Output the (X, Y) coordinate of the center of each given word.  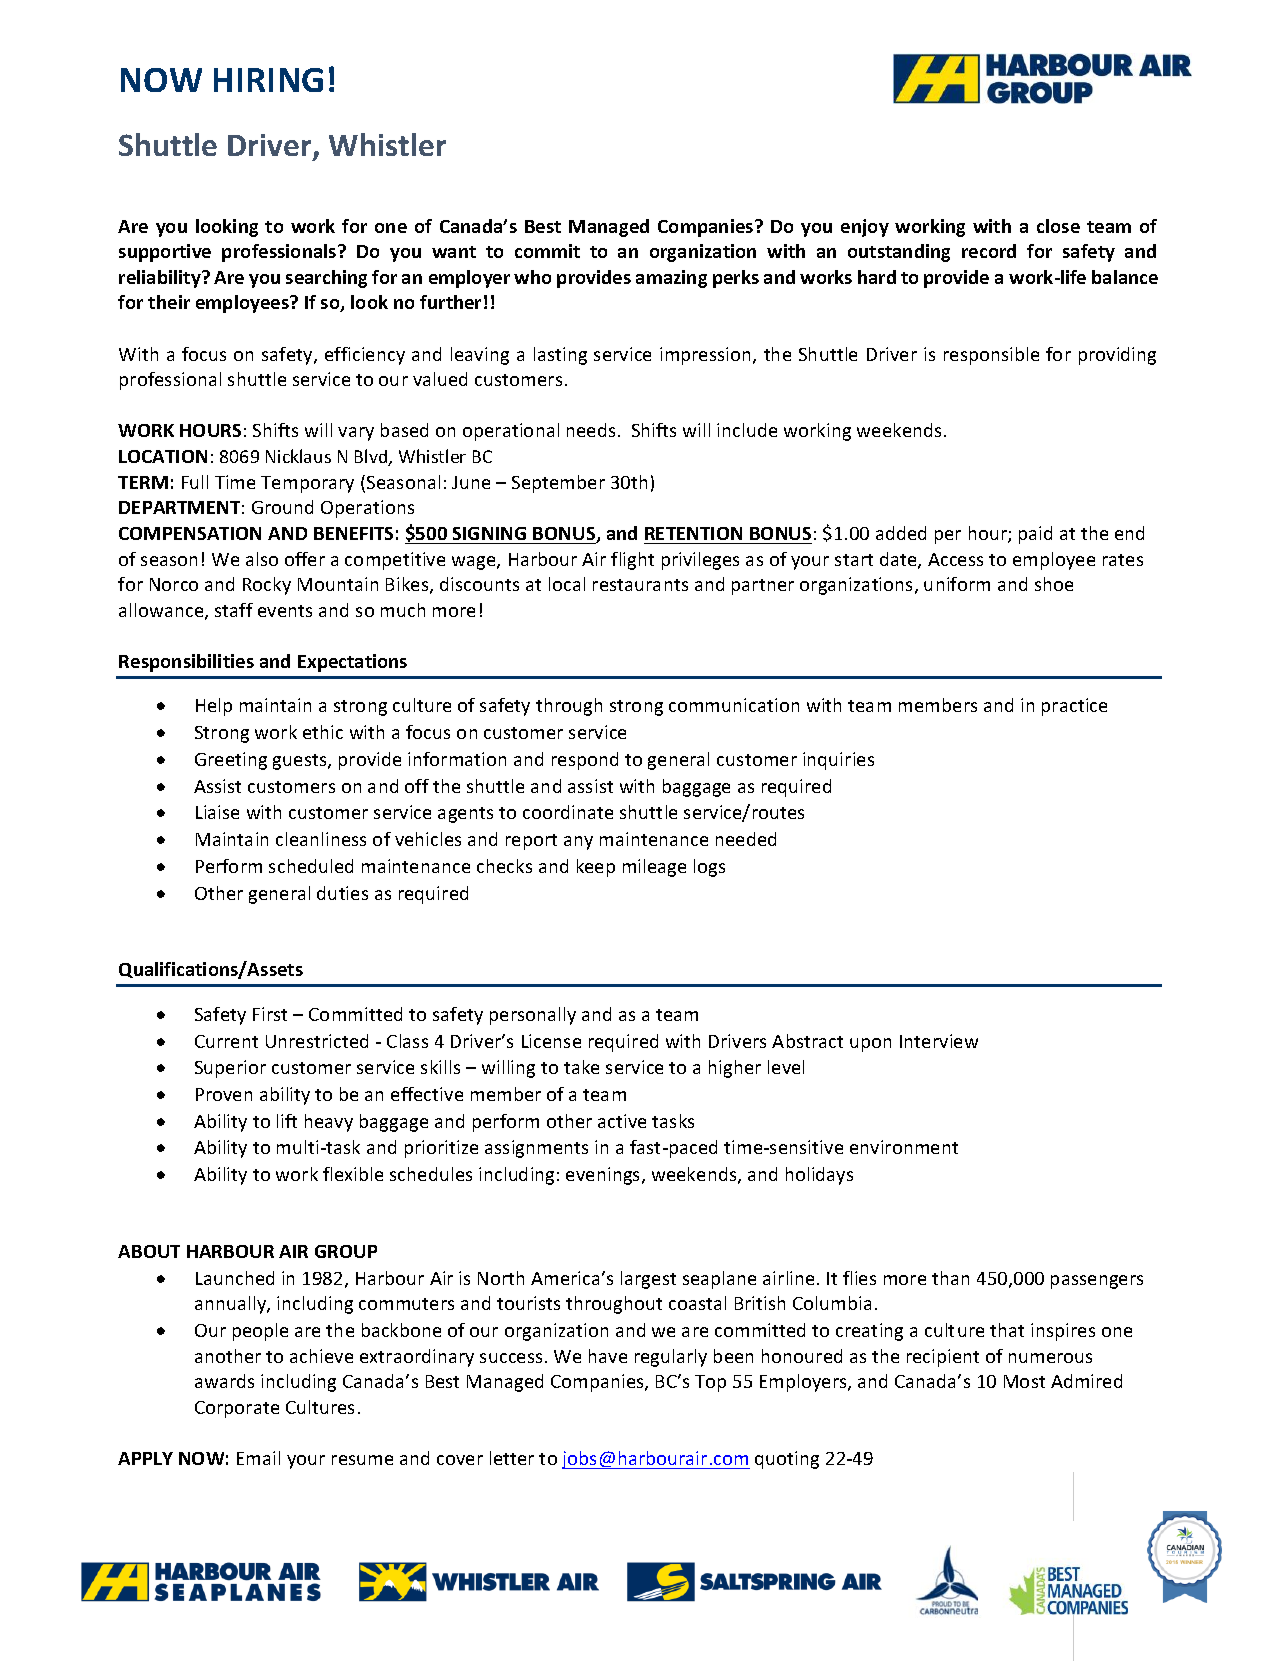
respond (585, 761)
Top (710, 1383)
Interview (939, 1041)
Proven (224, 1094)
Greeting (231, 761)
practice (1074, 707)
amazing (671, 279)
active (622, 1121)
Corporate (237, 1409)
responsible (991, 356)
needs (591, 430)
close (1058, 226)
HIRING (268, 80)
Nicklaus (298, 456)
